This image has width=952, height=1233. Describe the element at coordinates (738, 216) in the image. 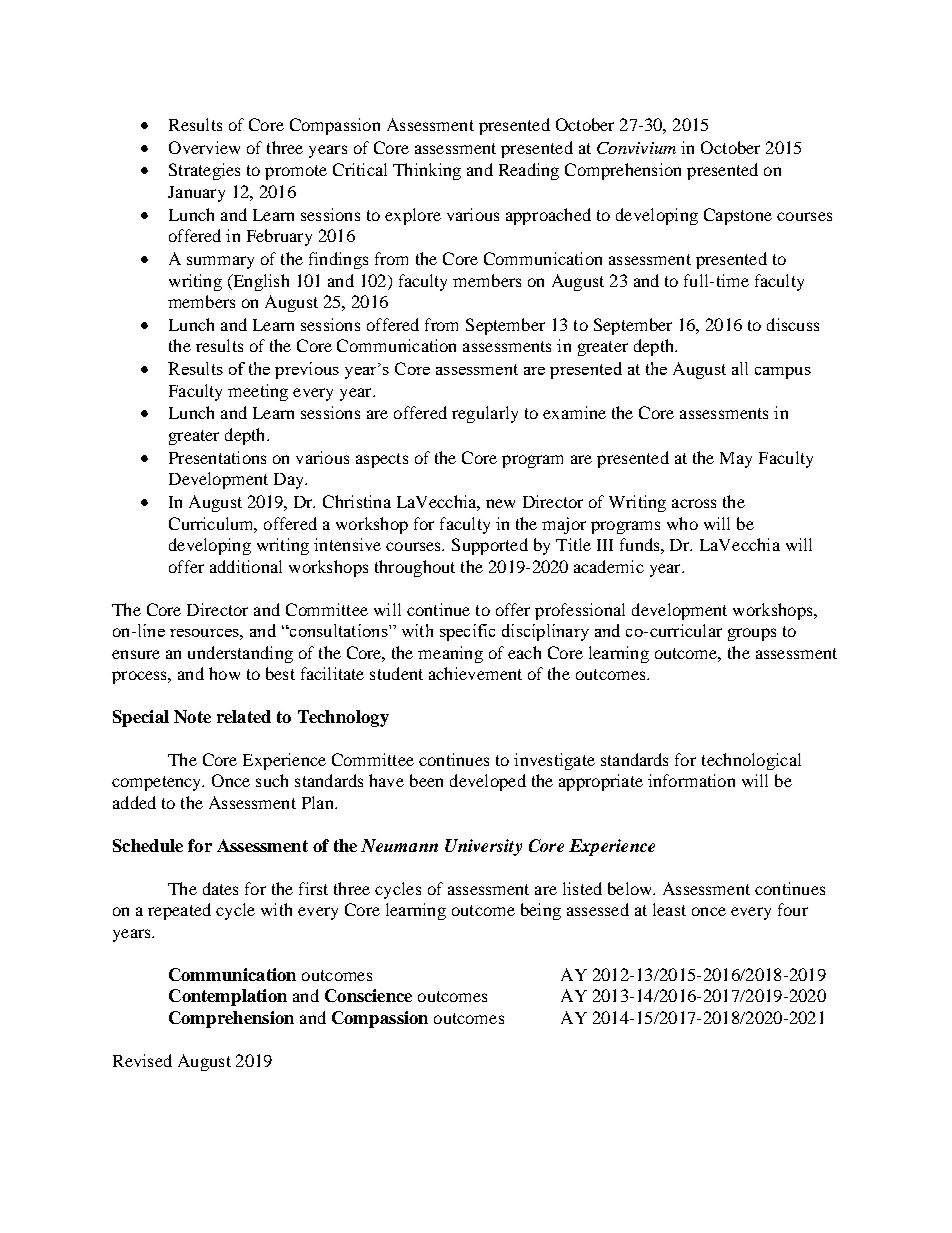

I see `Capstone` at that location.
